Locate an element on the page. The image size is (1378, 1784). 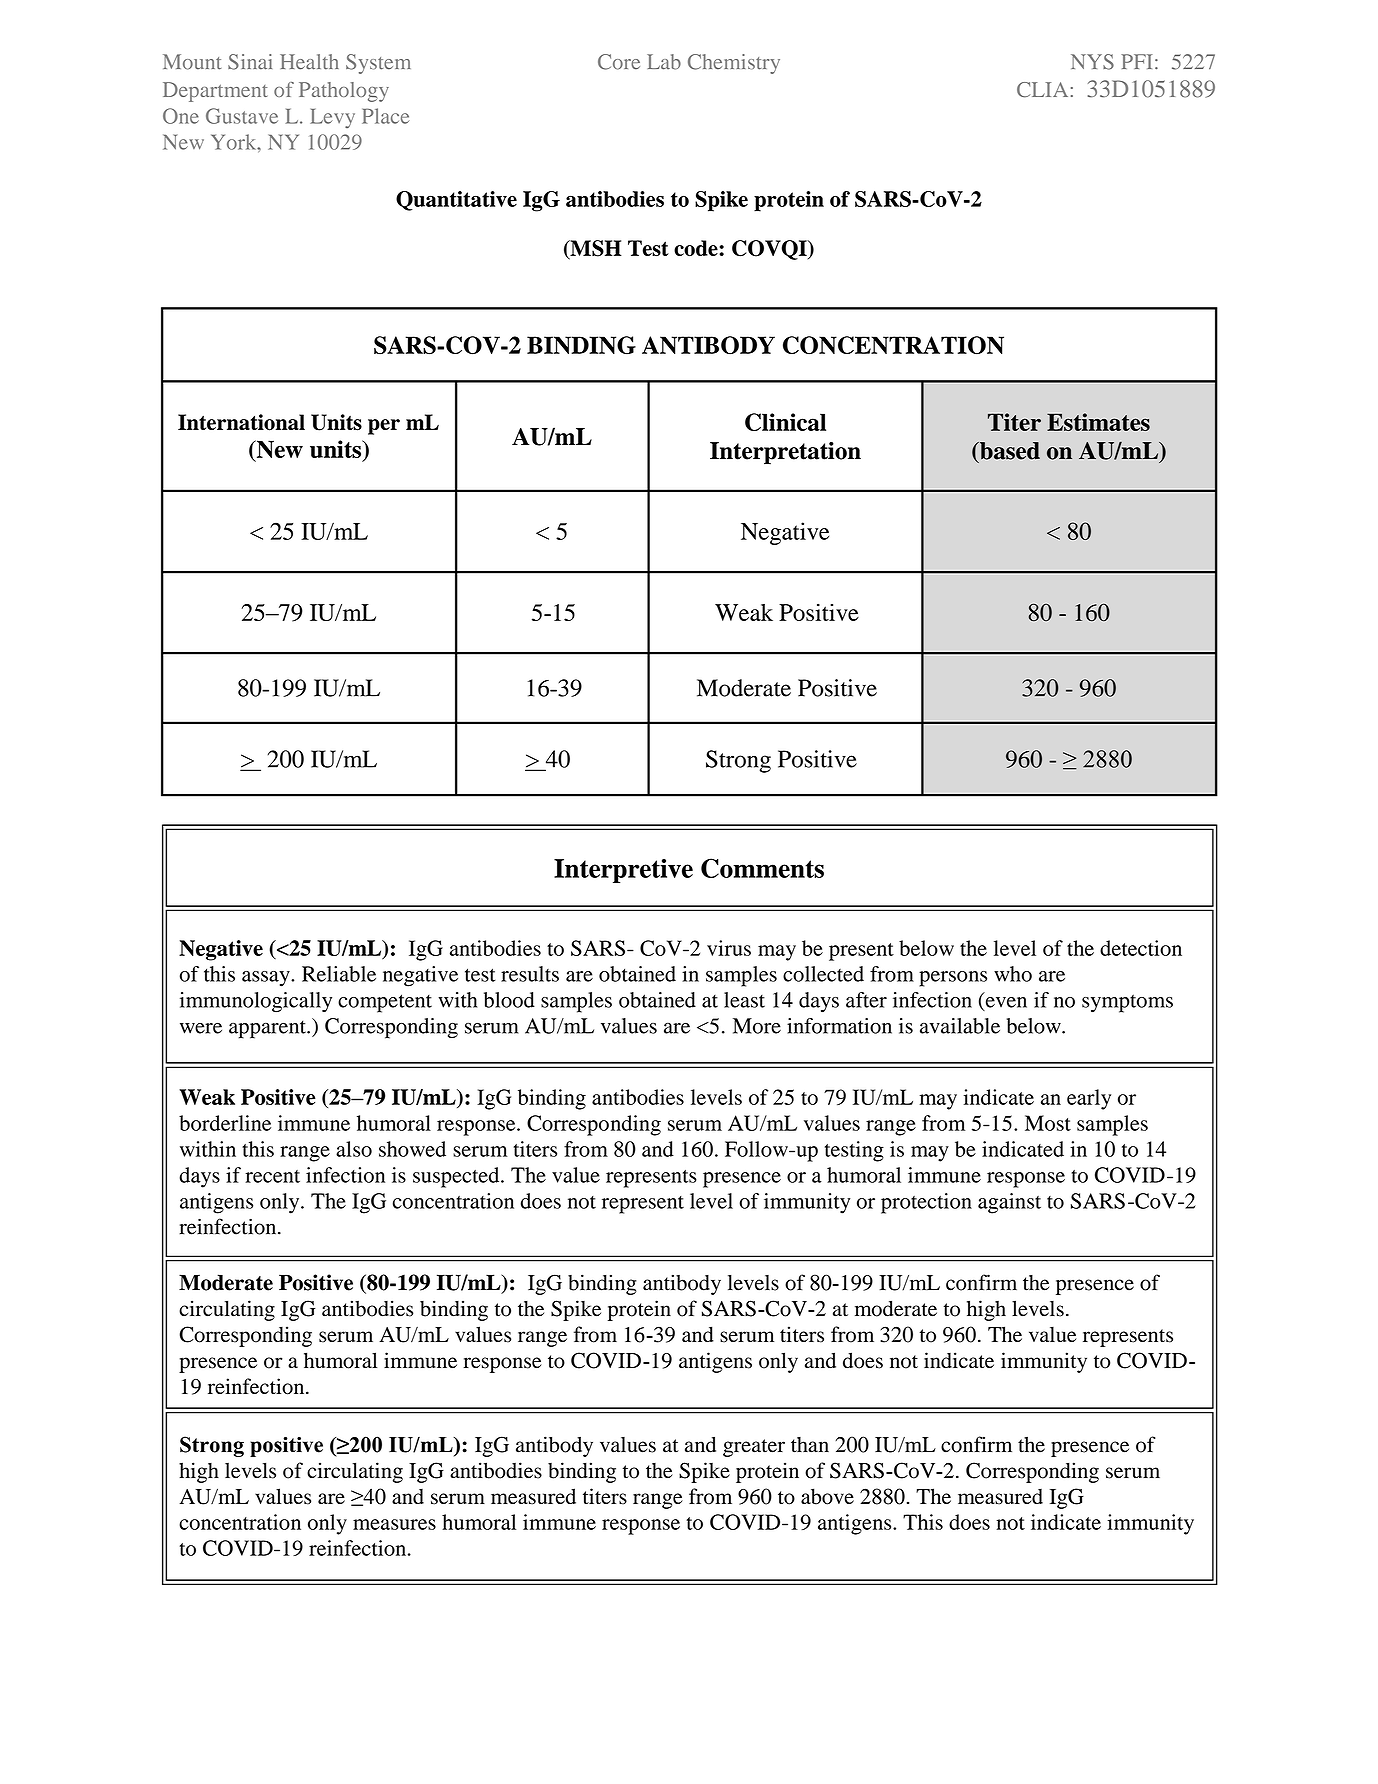
CLIA is located at coordinates (1042, 90).
